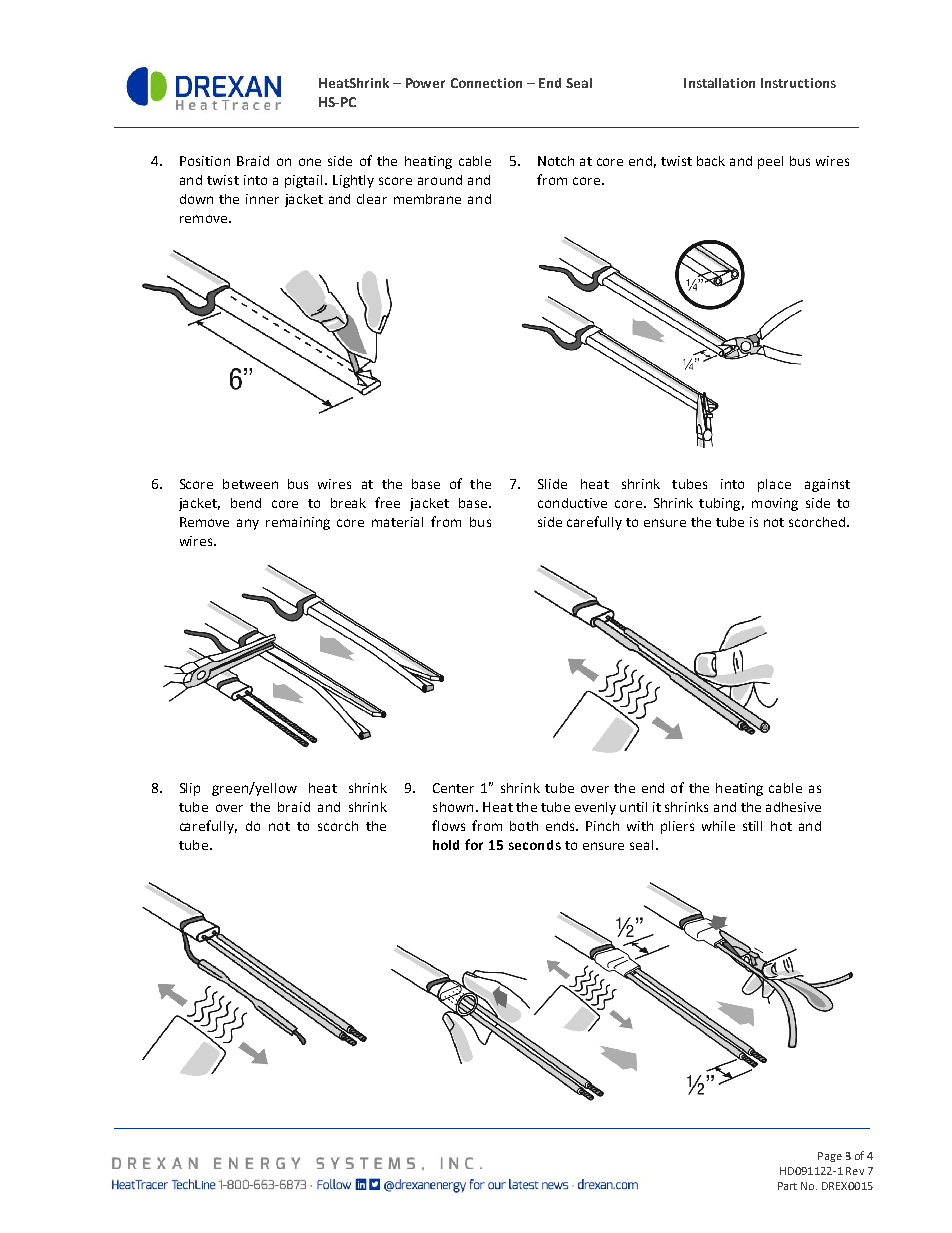 The width and height of the screenshot is (952, 1233). What do you see at coordinates (446, 845) in the screenshot?
I see `hold` at bounding box center [446, 845].
